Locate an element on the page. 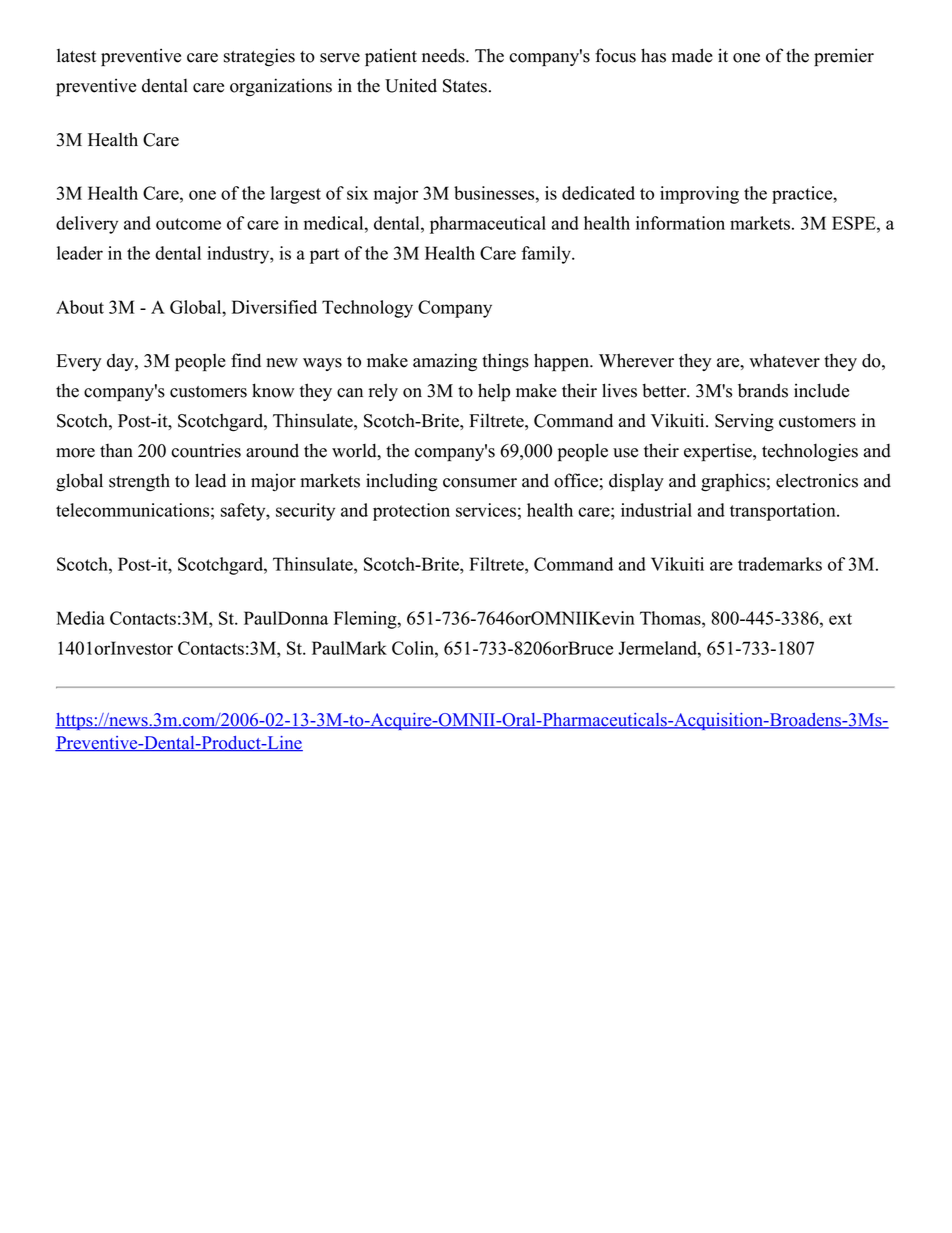  family is located at coordinates (547, 255).
